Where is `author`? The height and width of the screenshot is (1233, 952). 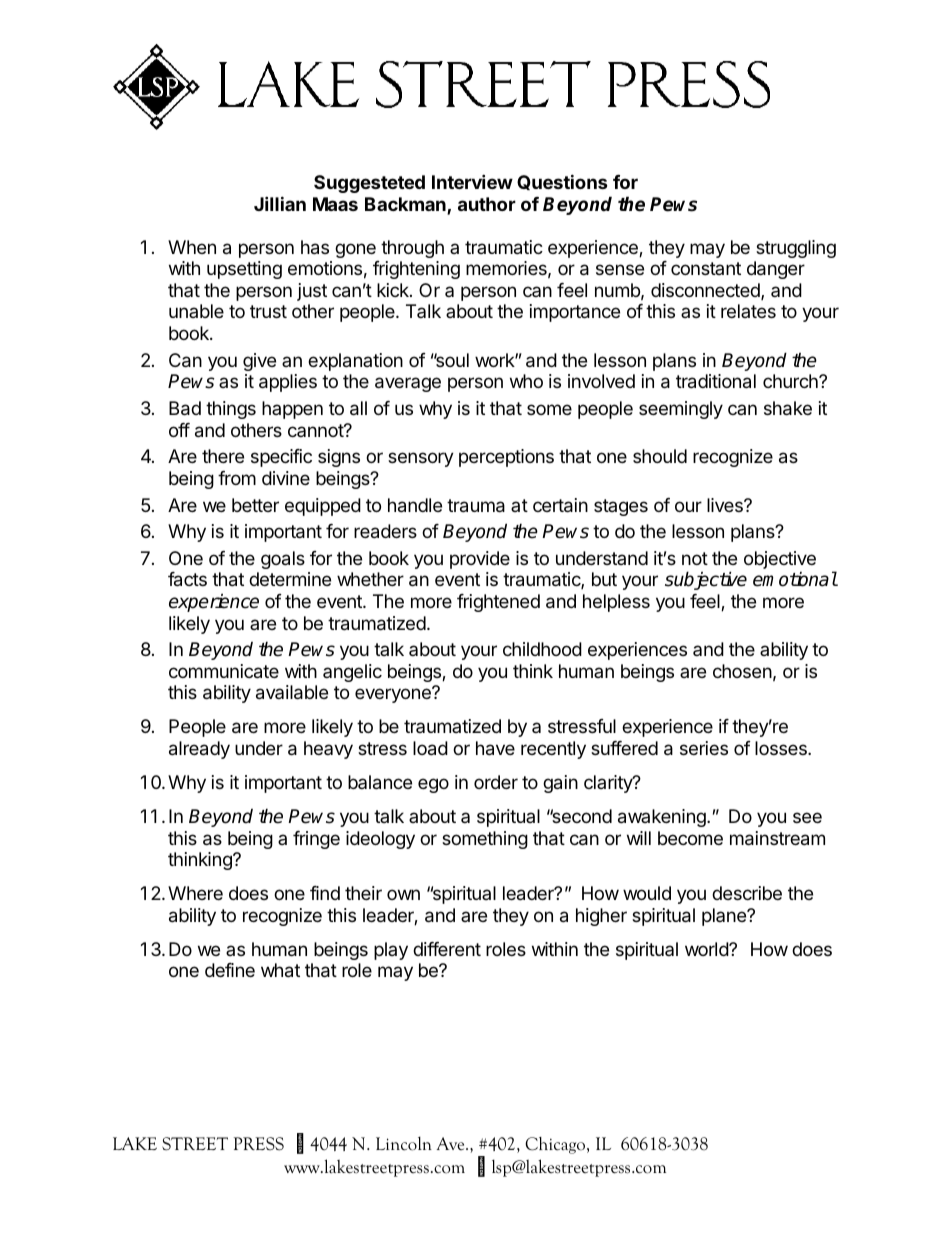 author is located at coordinates (487, 204).
